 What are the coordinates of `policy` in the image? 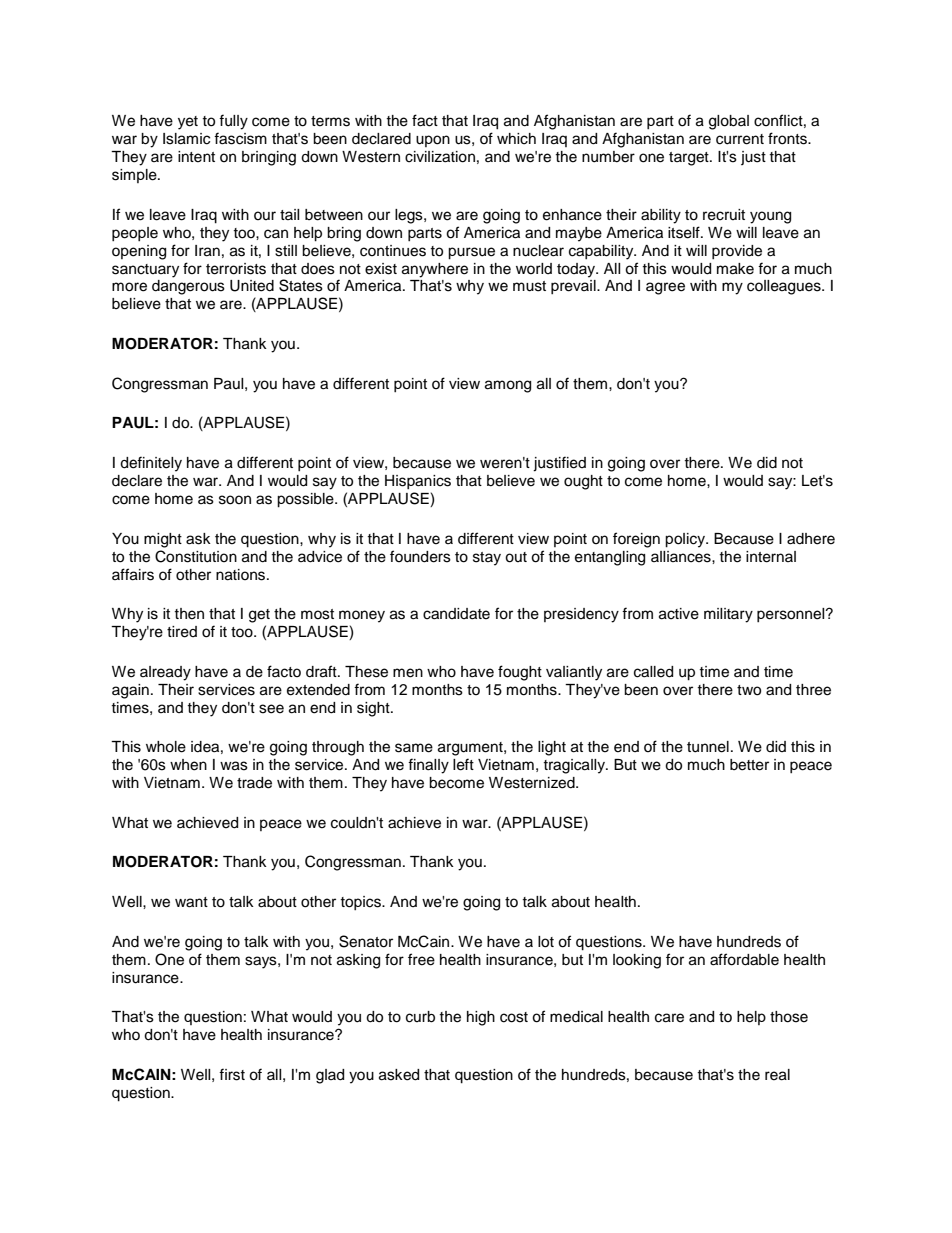 It's located at (686, 540).
